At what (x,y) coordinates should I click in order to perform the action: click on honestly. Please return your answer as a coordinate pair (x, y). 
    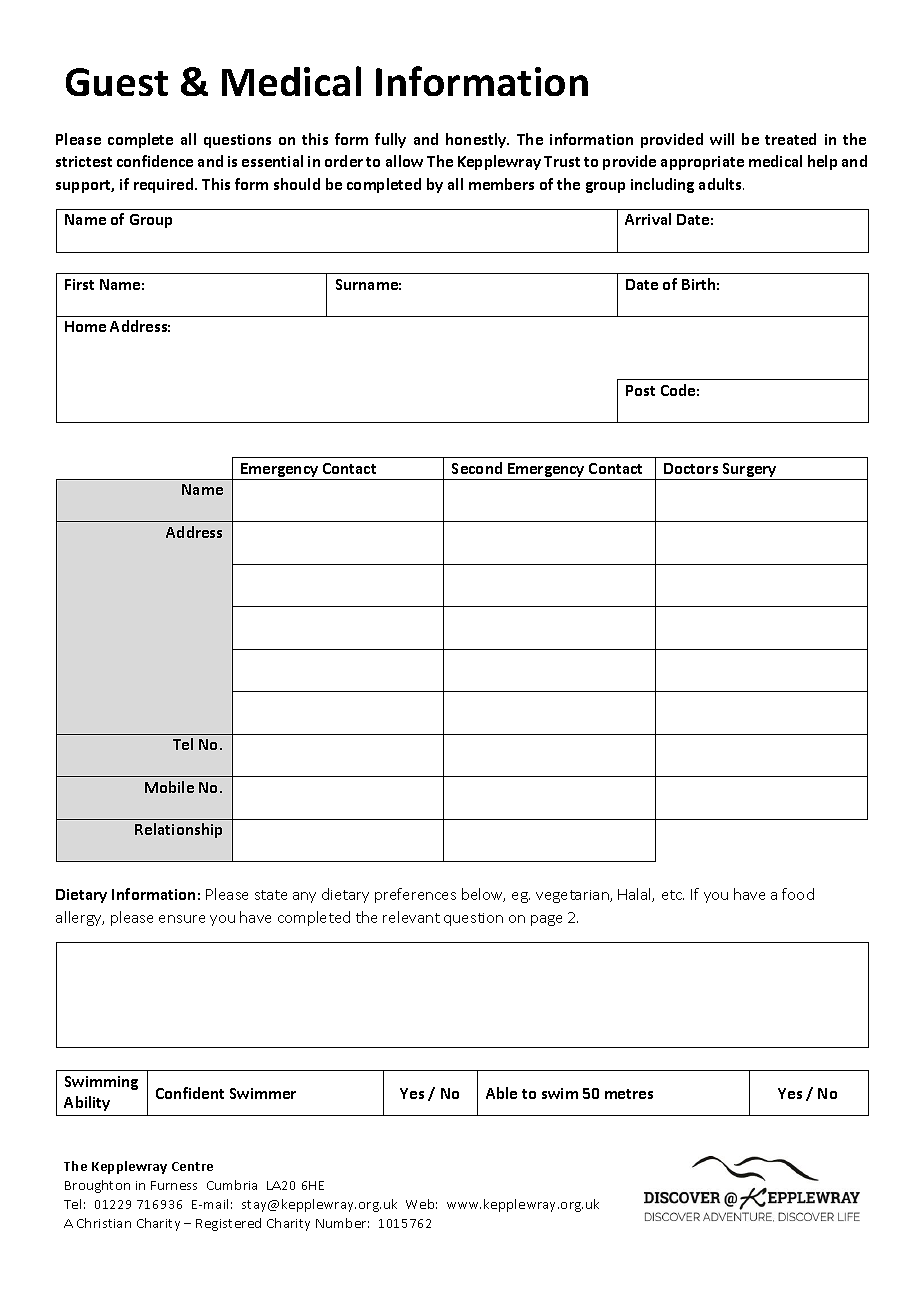
    Looking at the image, I should click on (477, 140).
